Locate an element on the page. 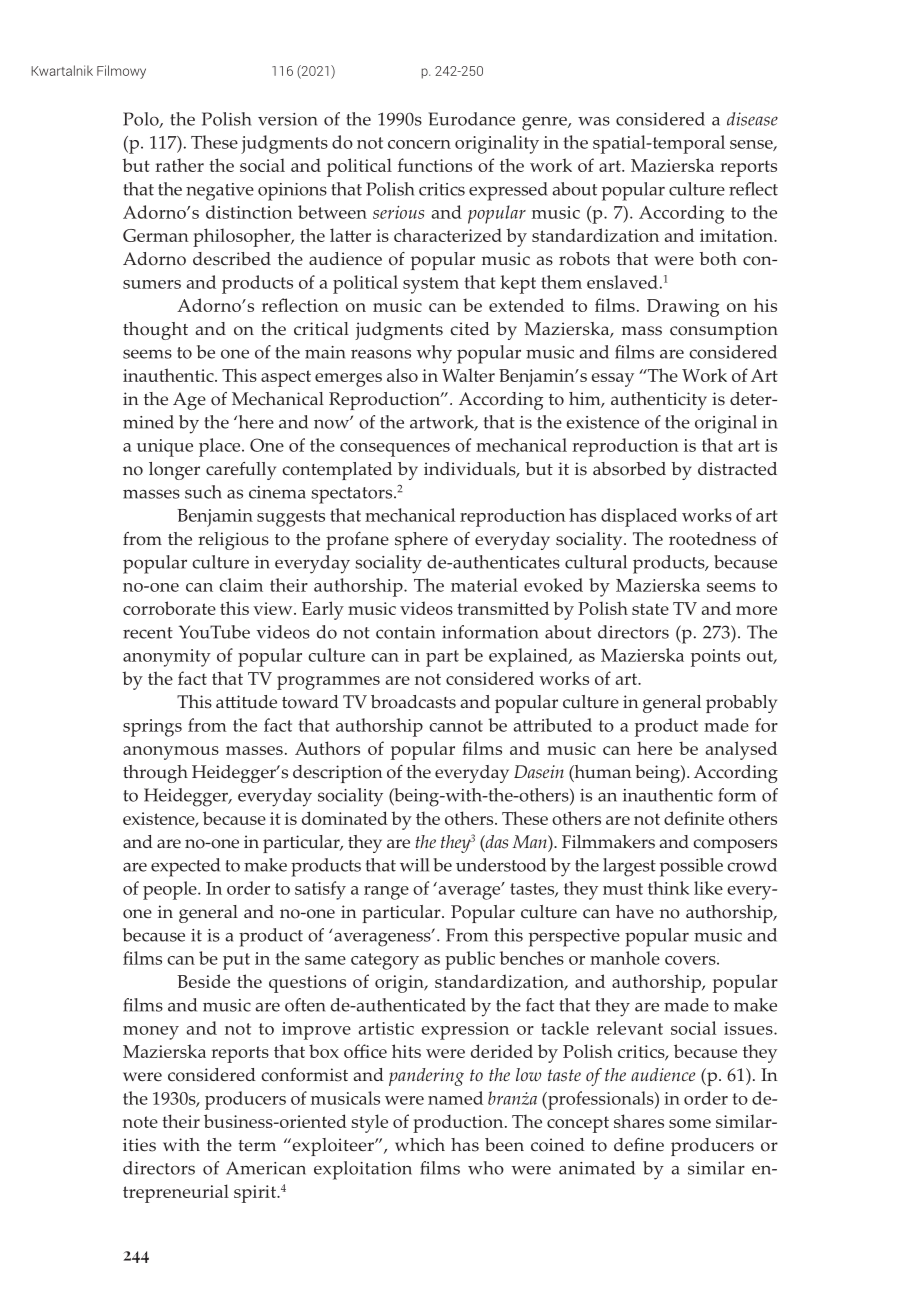  attitude is located at coordinates (246, 702).
